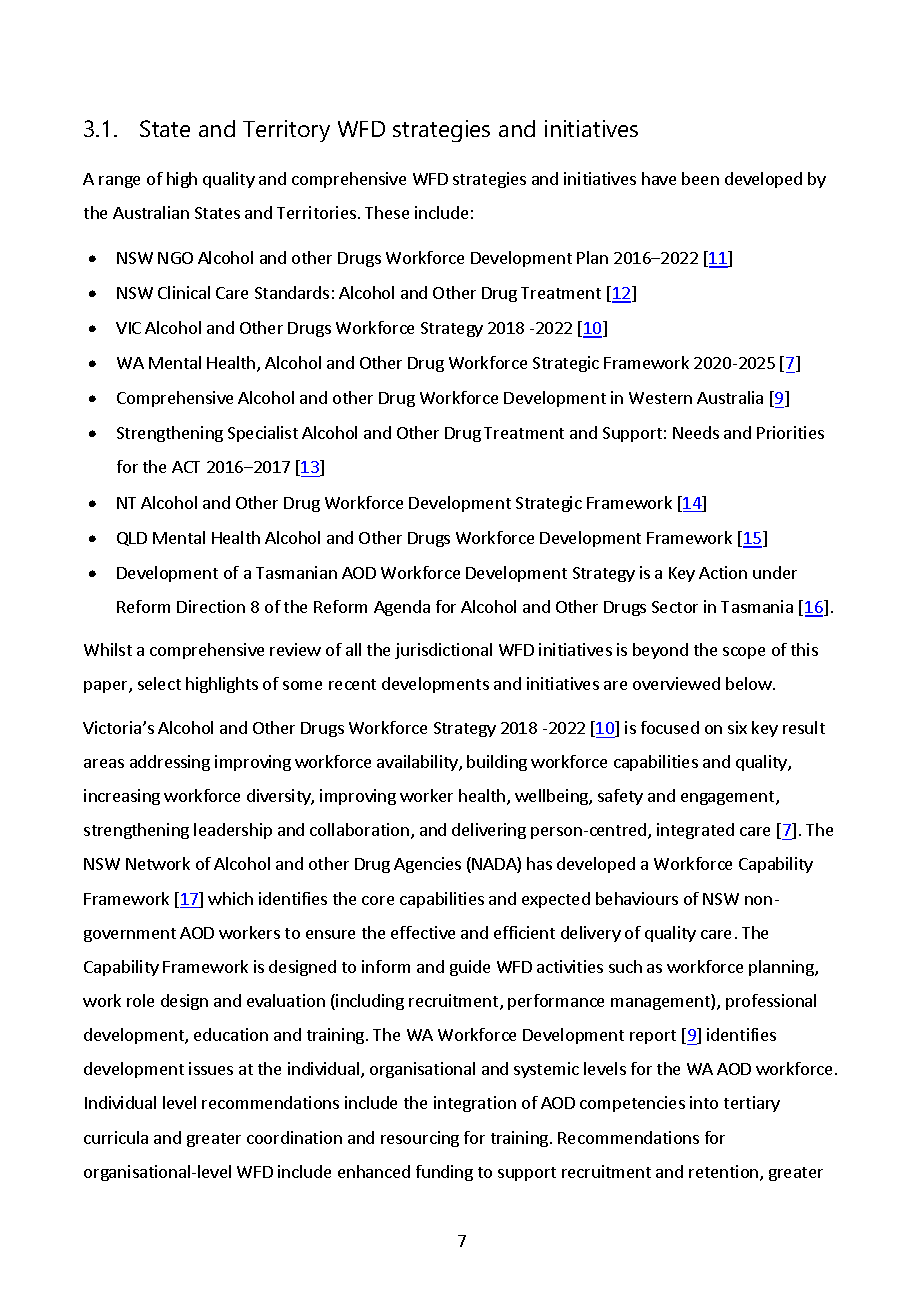  I want to click on leadership, so click(233, 831).
